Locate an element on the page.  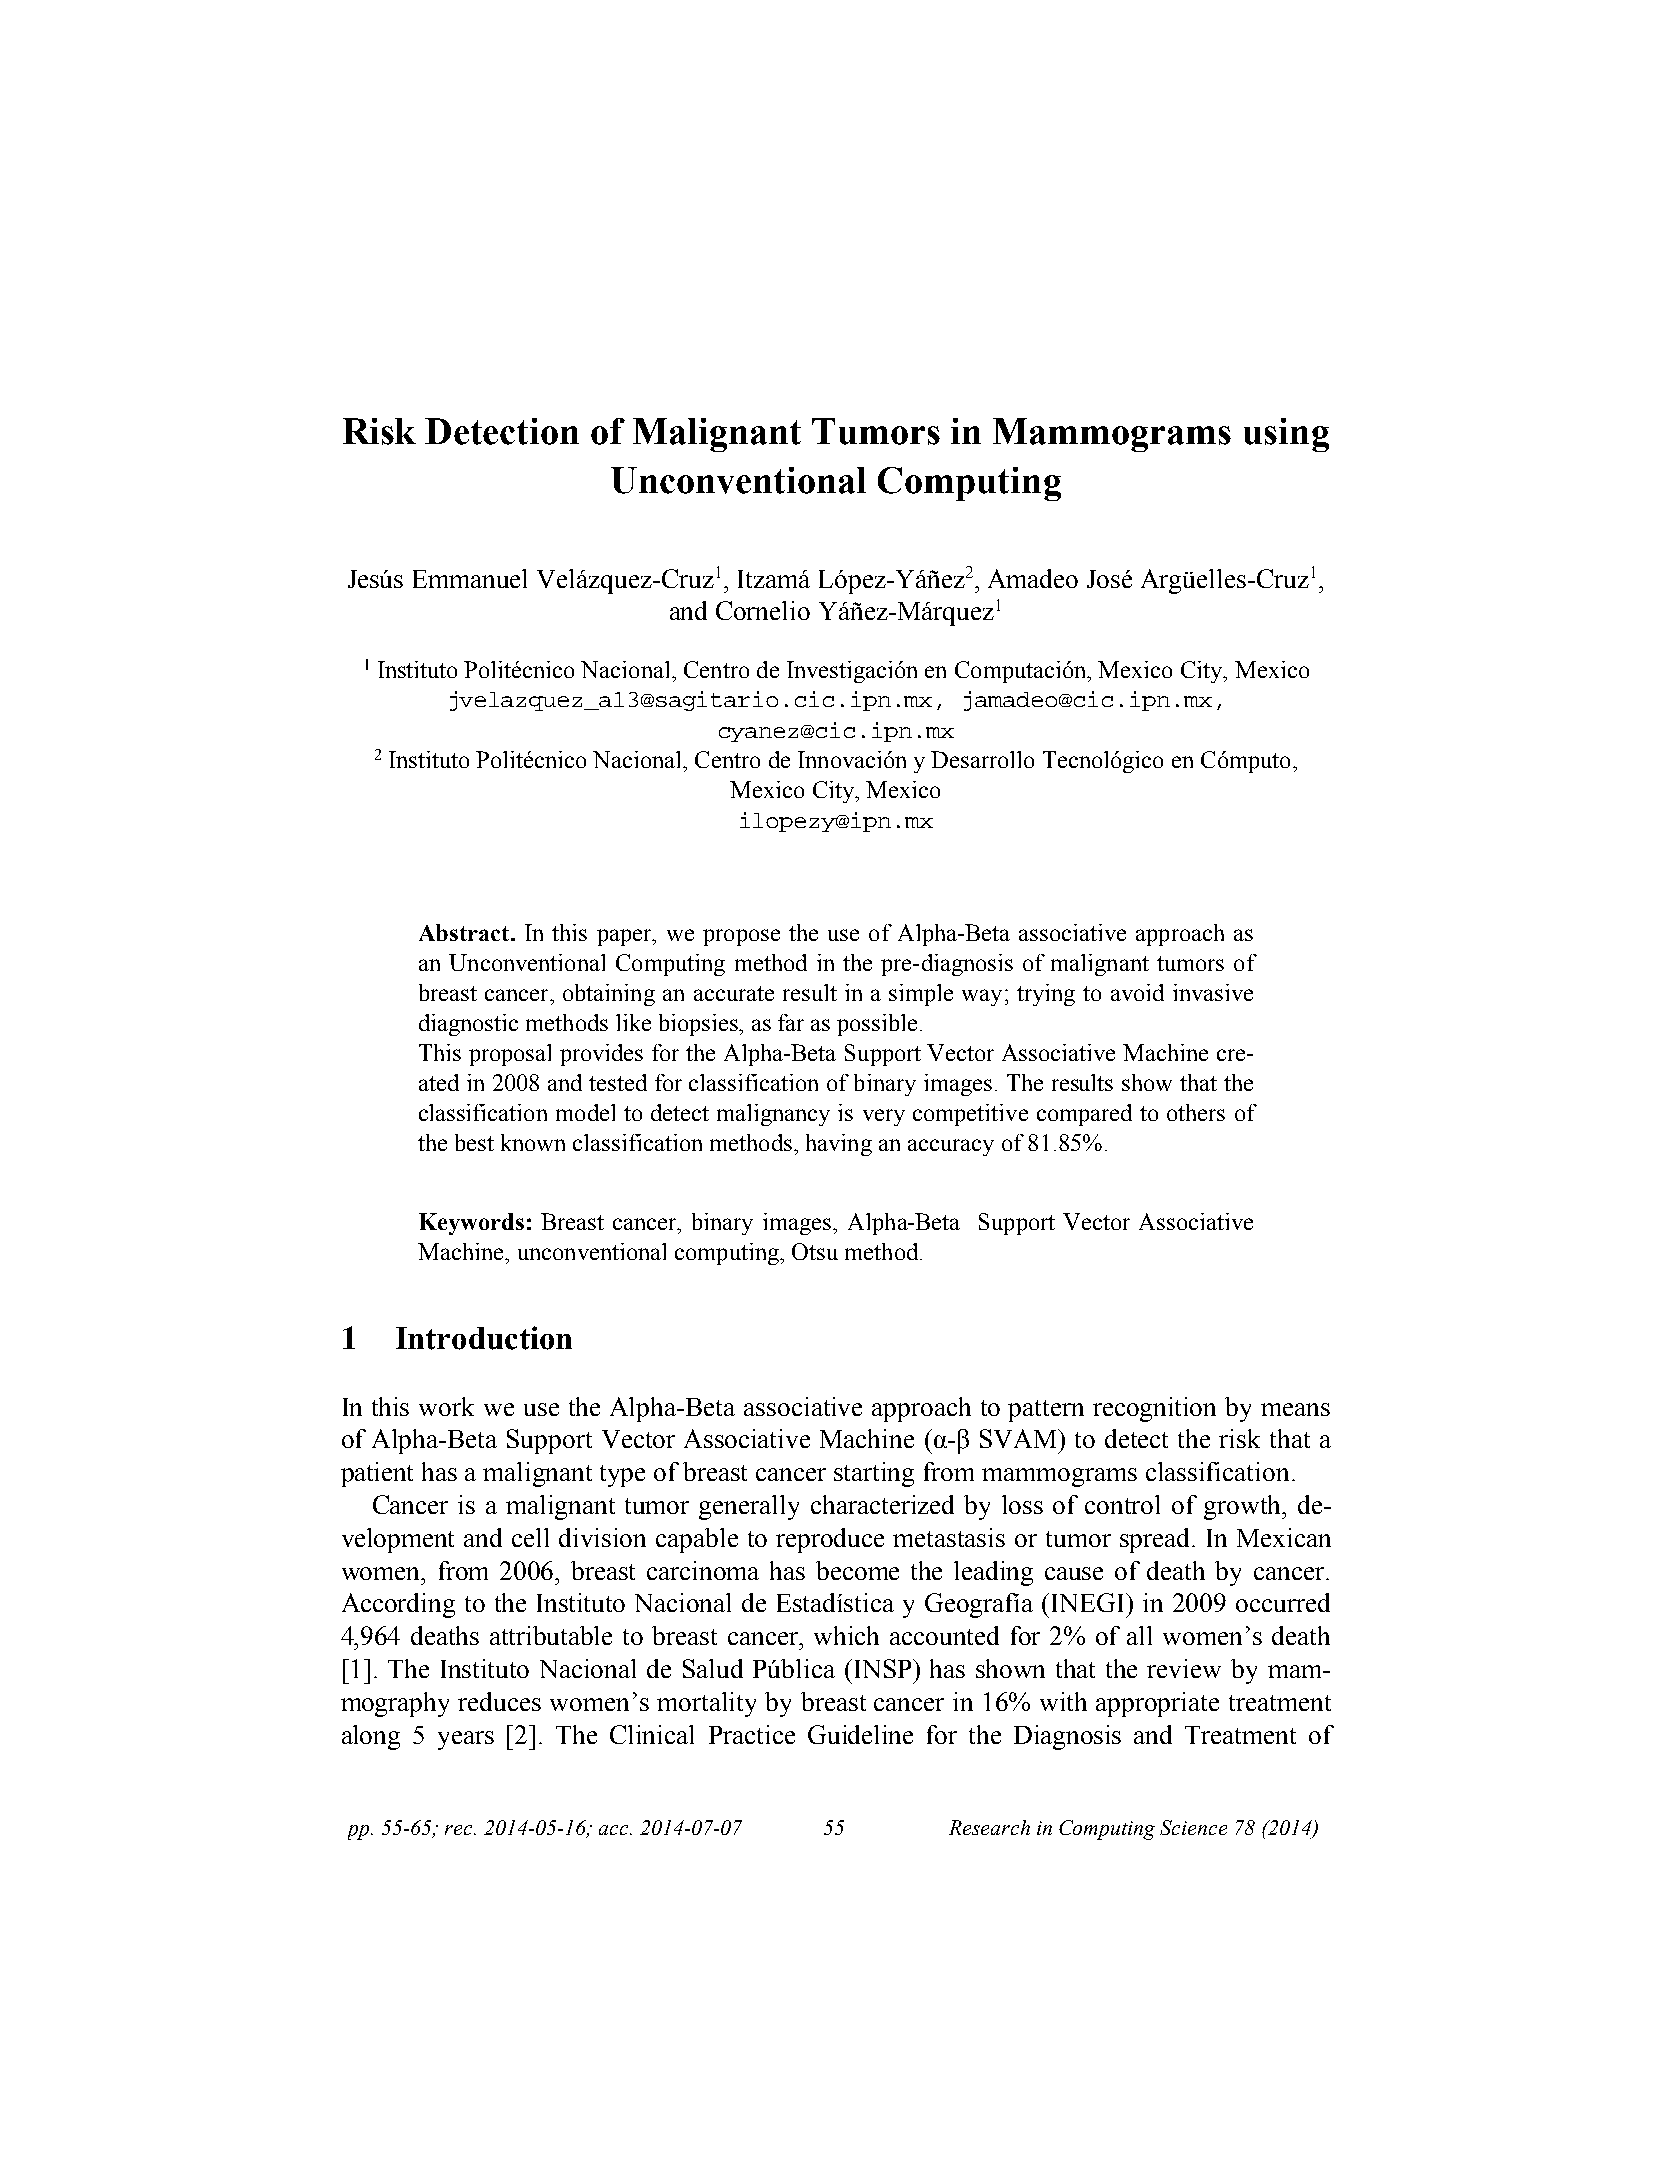
Science is located at coordinates (1193, 1827).
